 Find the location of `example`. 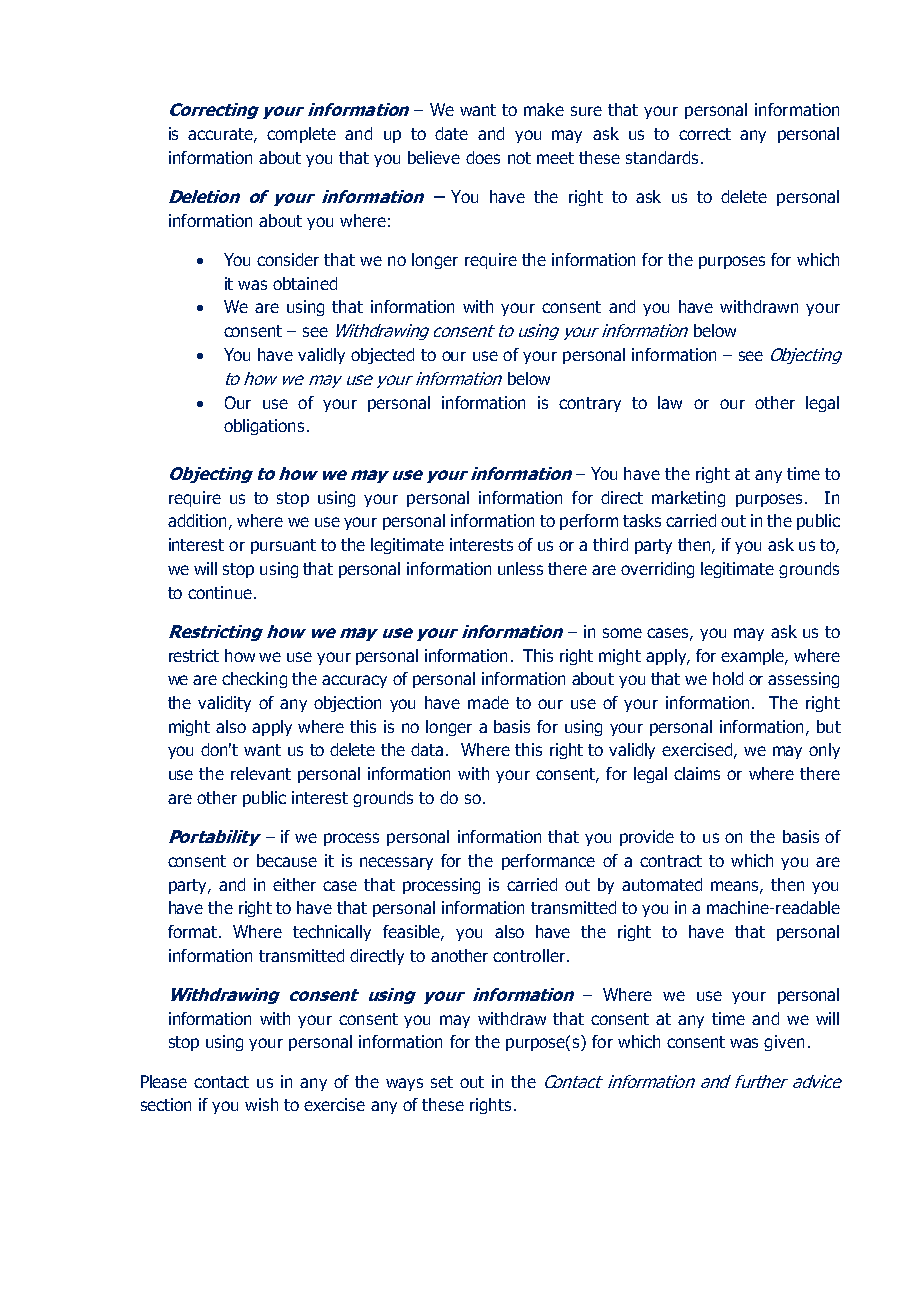

example is located at coordinates (753, 657).
